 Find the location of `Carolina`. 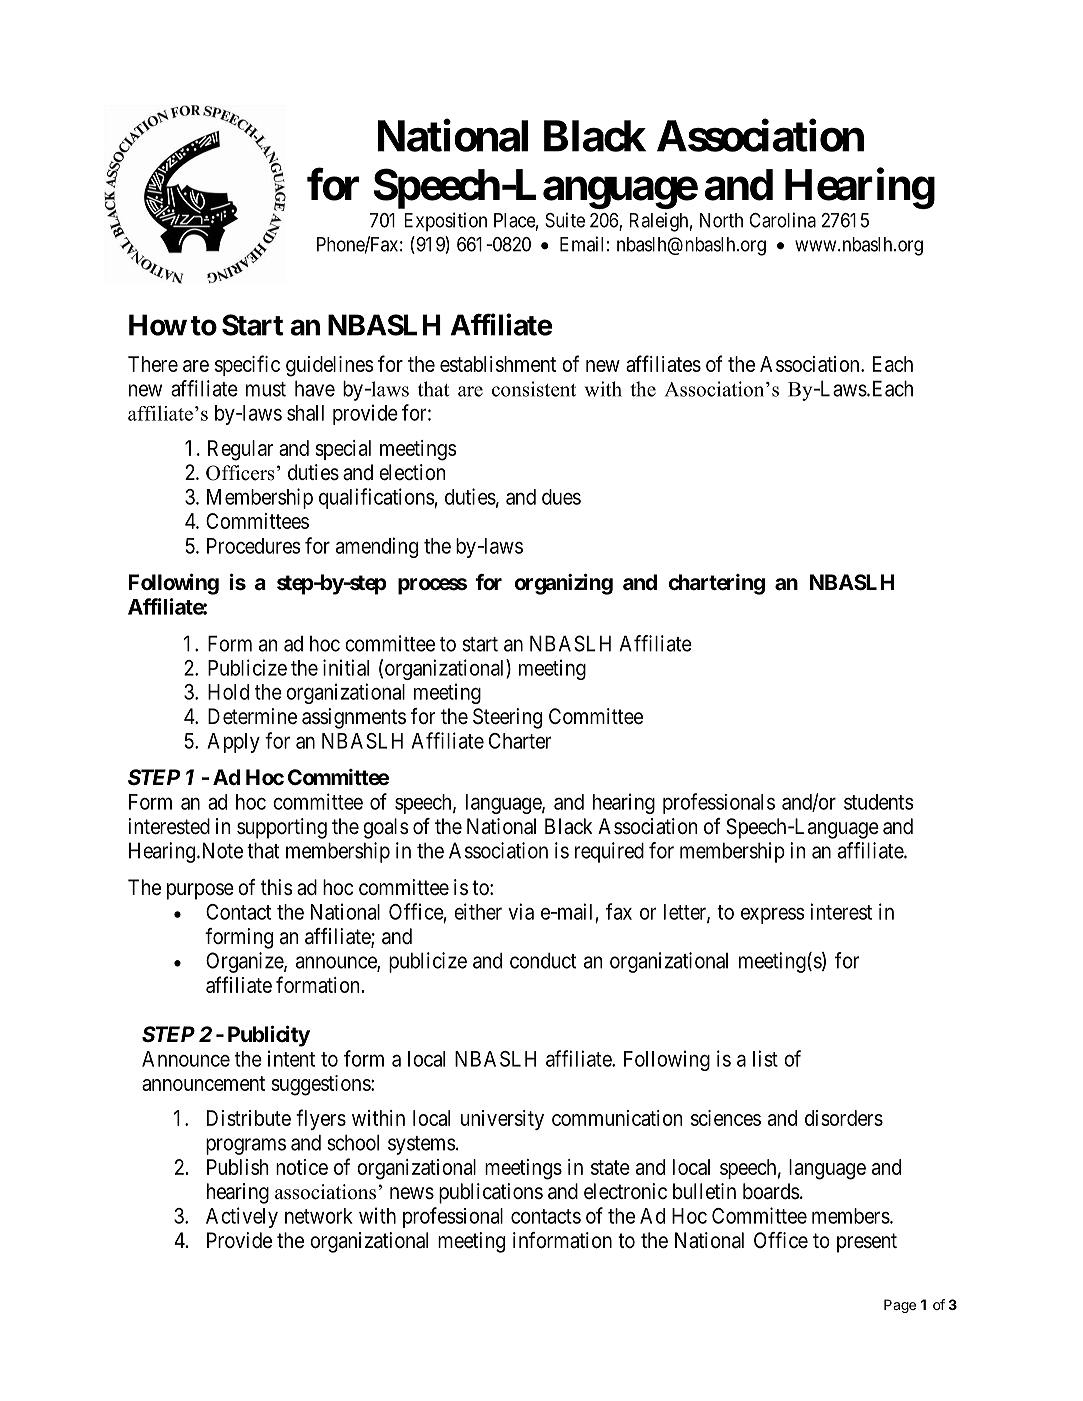

Carolina is located at coordinates (783, 220).
